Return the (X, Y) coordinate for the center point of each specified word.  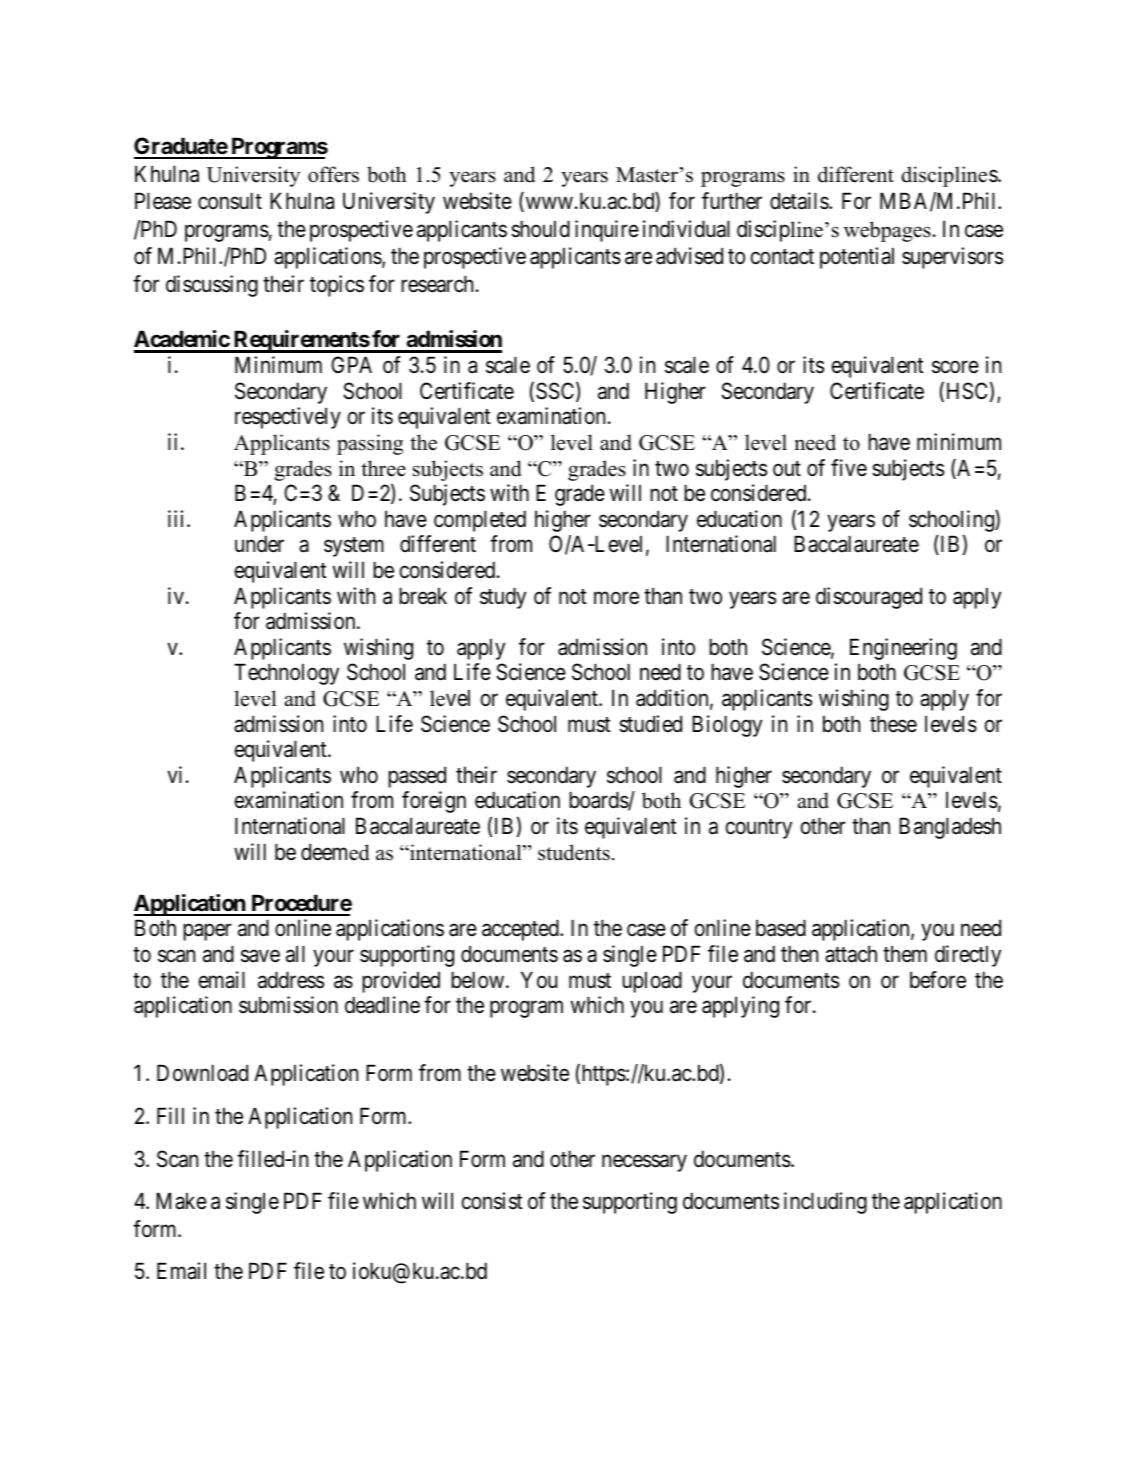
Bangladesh (950, 828)
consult (230, 201)
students (574, 852)
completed (480, 521)
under (259, 544)
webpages (887, 231)
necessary (644, 1163)
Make (181, 1201)
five (849, 468)
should (540, 229)
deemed (335, 852)
